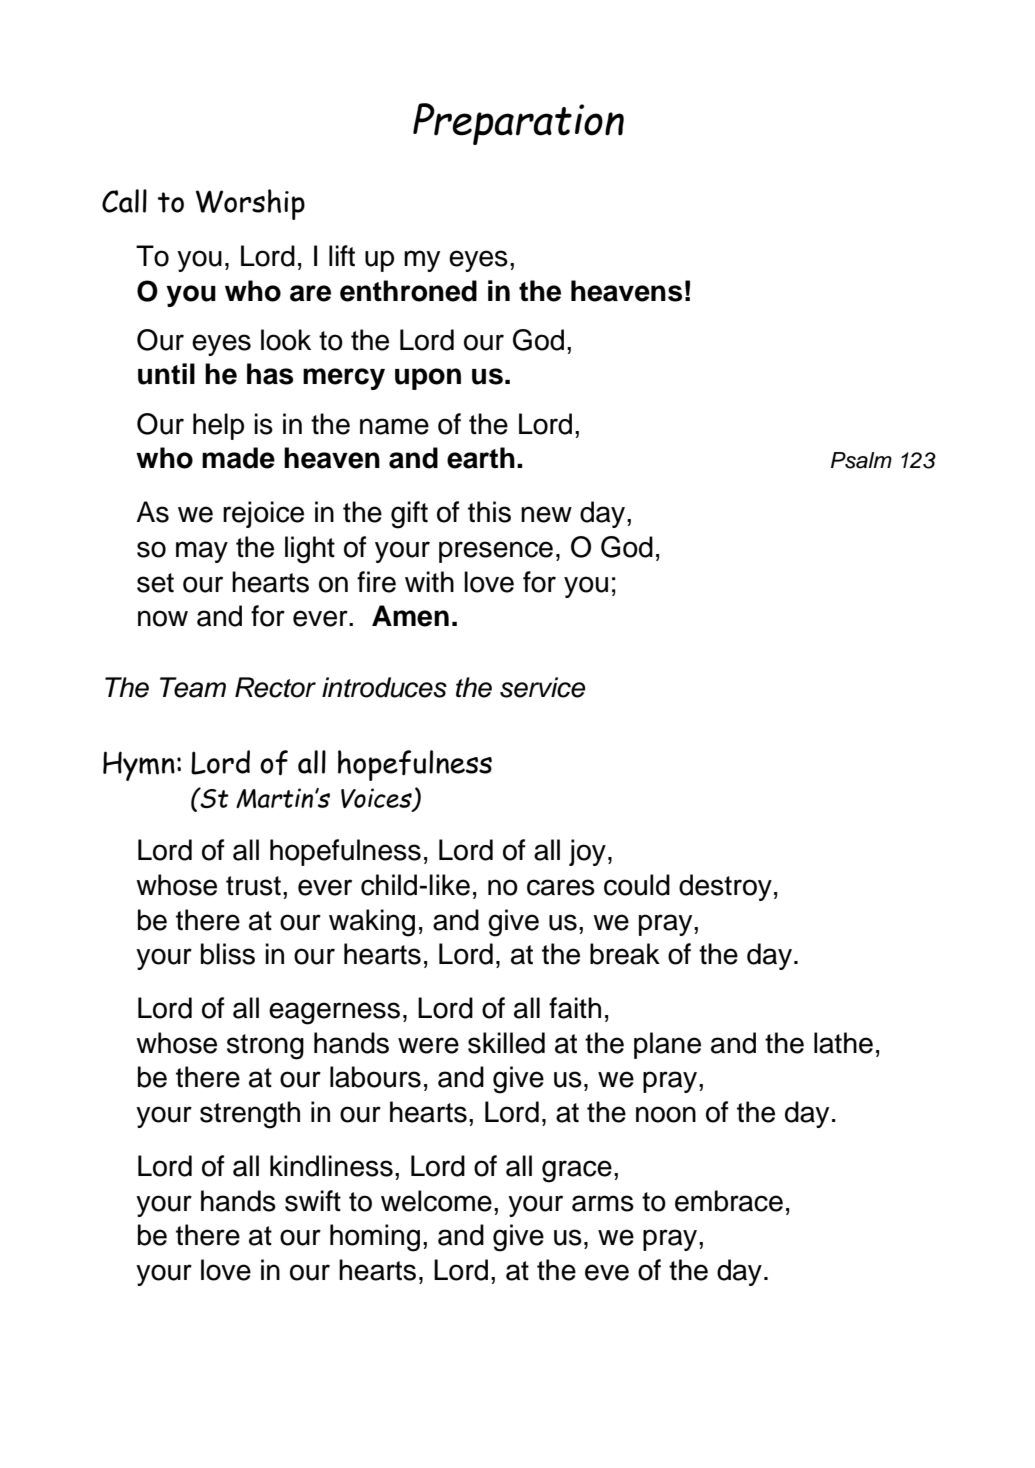 The width and height of the screenshot is (1035, 1468). Describe the element at coordinates (408, 291) in the screenshot. I see `enthroned` at that location.
